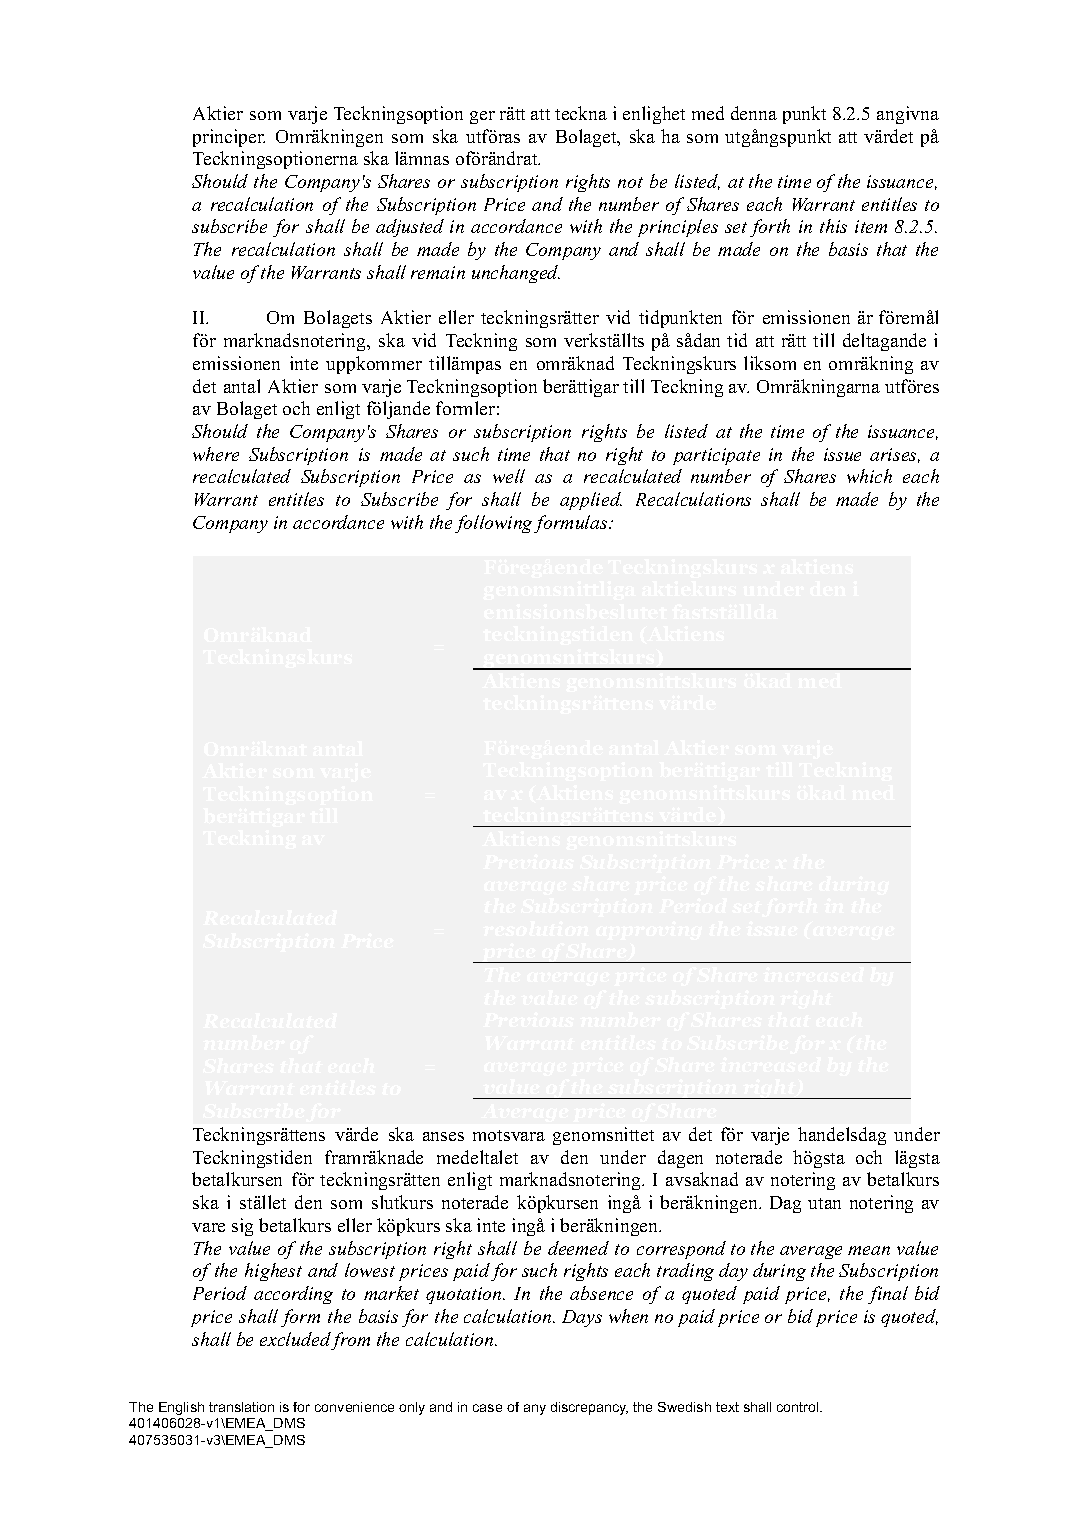  What do you see at coordinates (493, 524) in the screenshot?
I see `following` at bounding box center [493, 524].
